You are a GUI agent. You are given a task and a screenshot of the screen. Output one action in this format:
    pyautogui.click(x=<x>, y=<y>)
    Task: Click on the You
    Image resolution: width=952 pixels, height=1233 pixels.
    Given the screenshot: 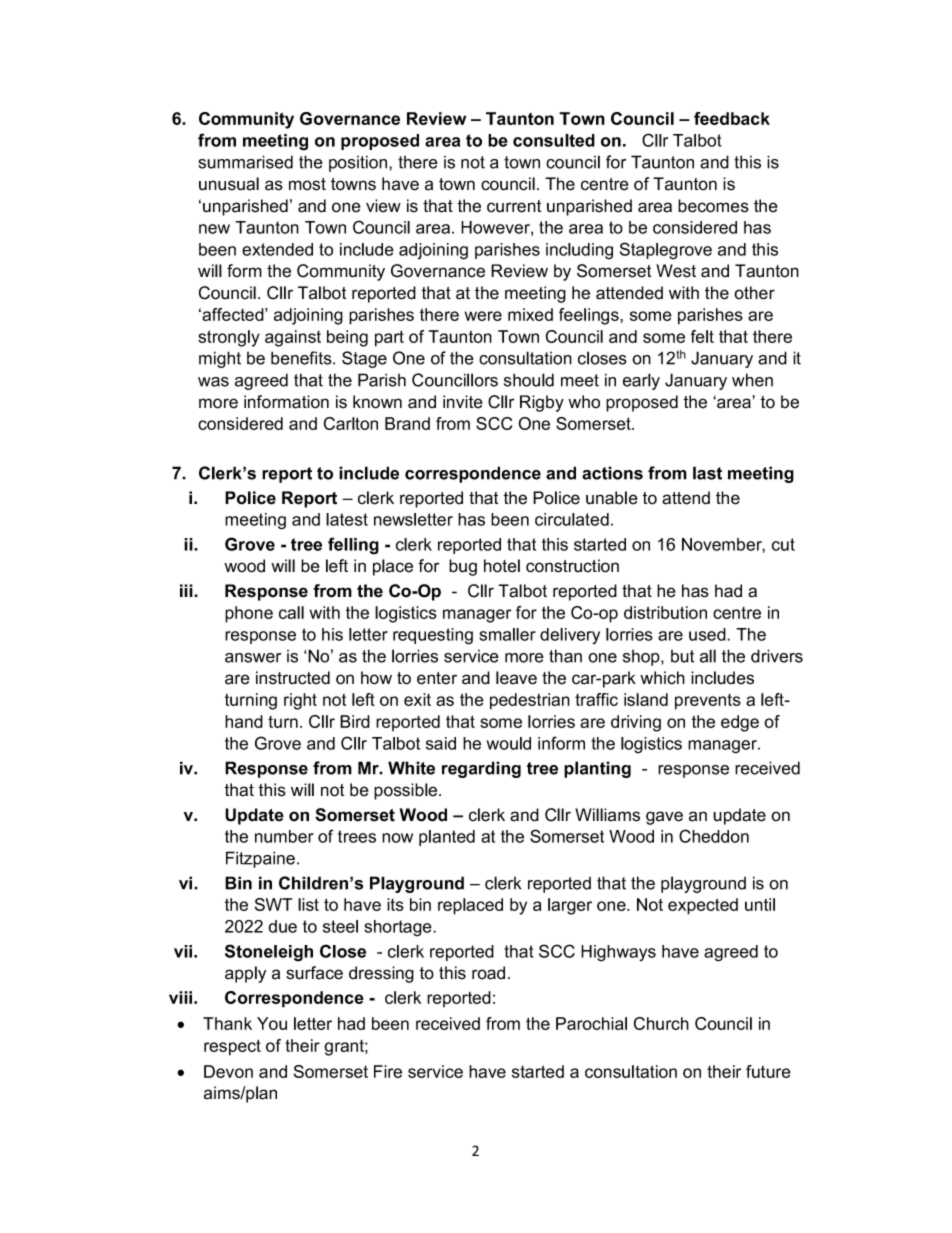 What is the action you would take?
    pyautogui.click(x=272, y=1023)
